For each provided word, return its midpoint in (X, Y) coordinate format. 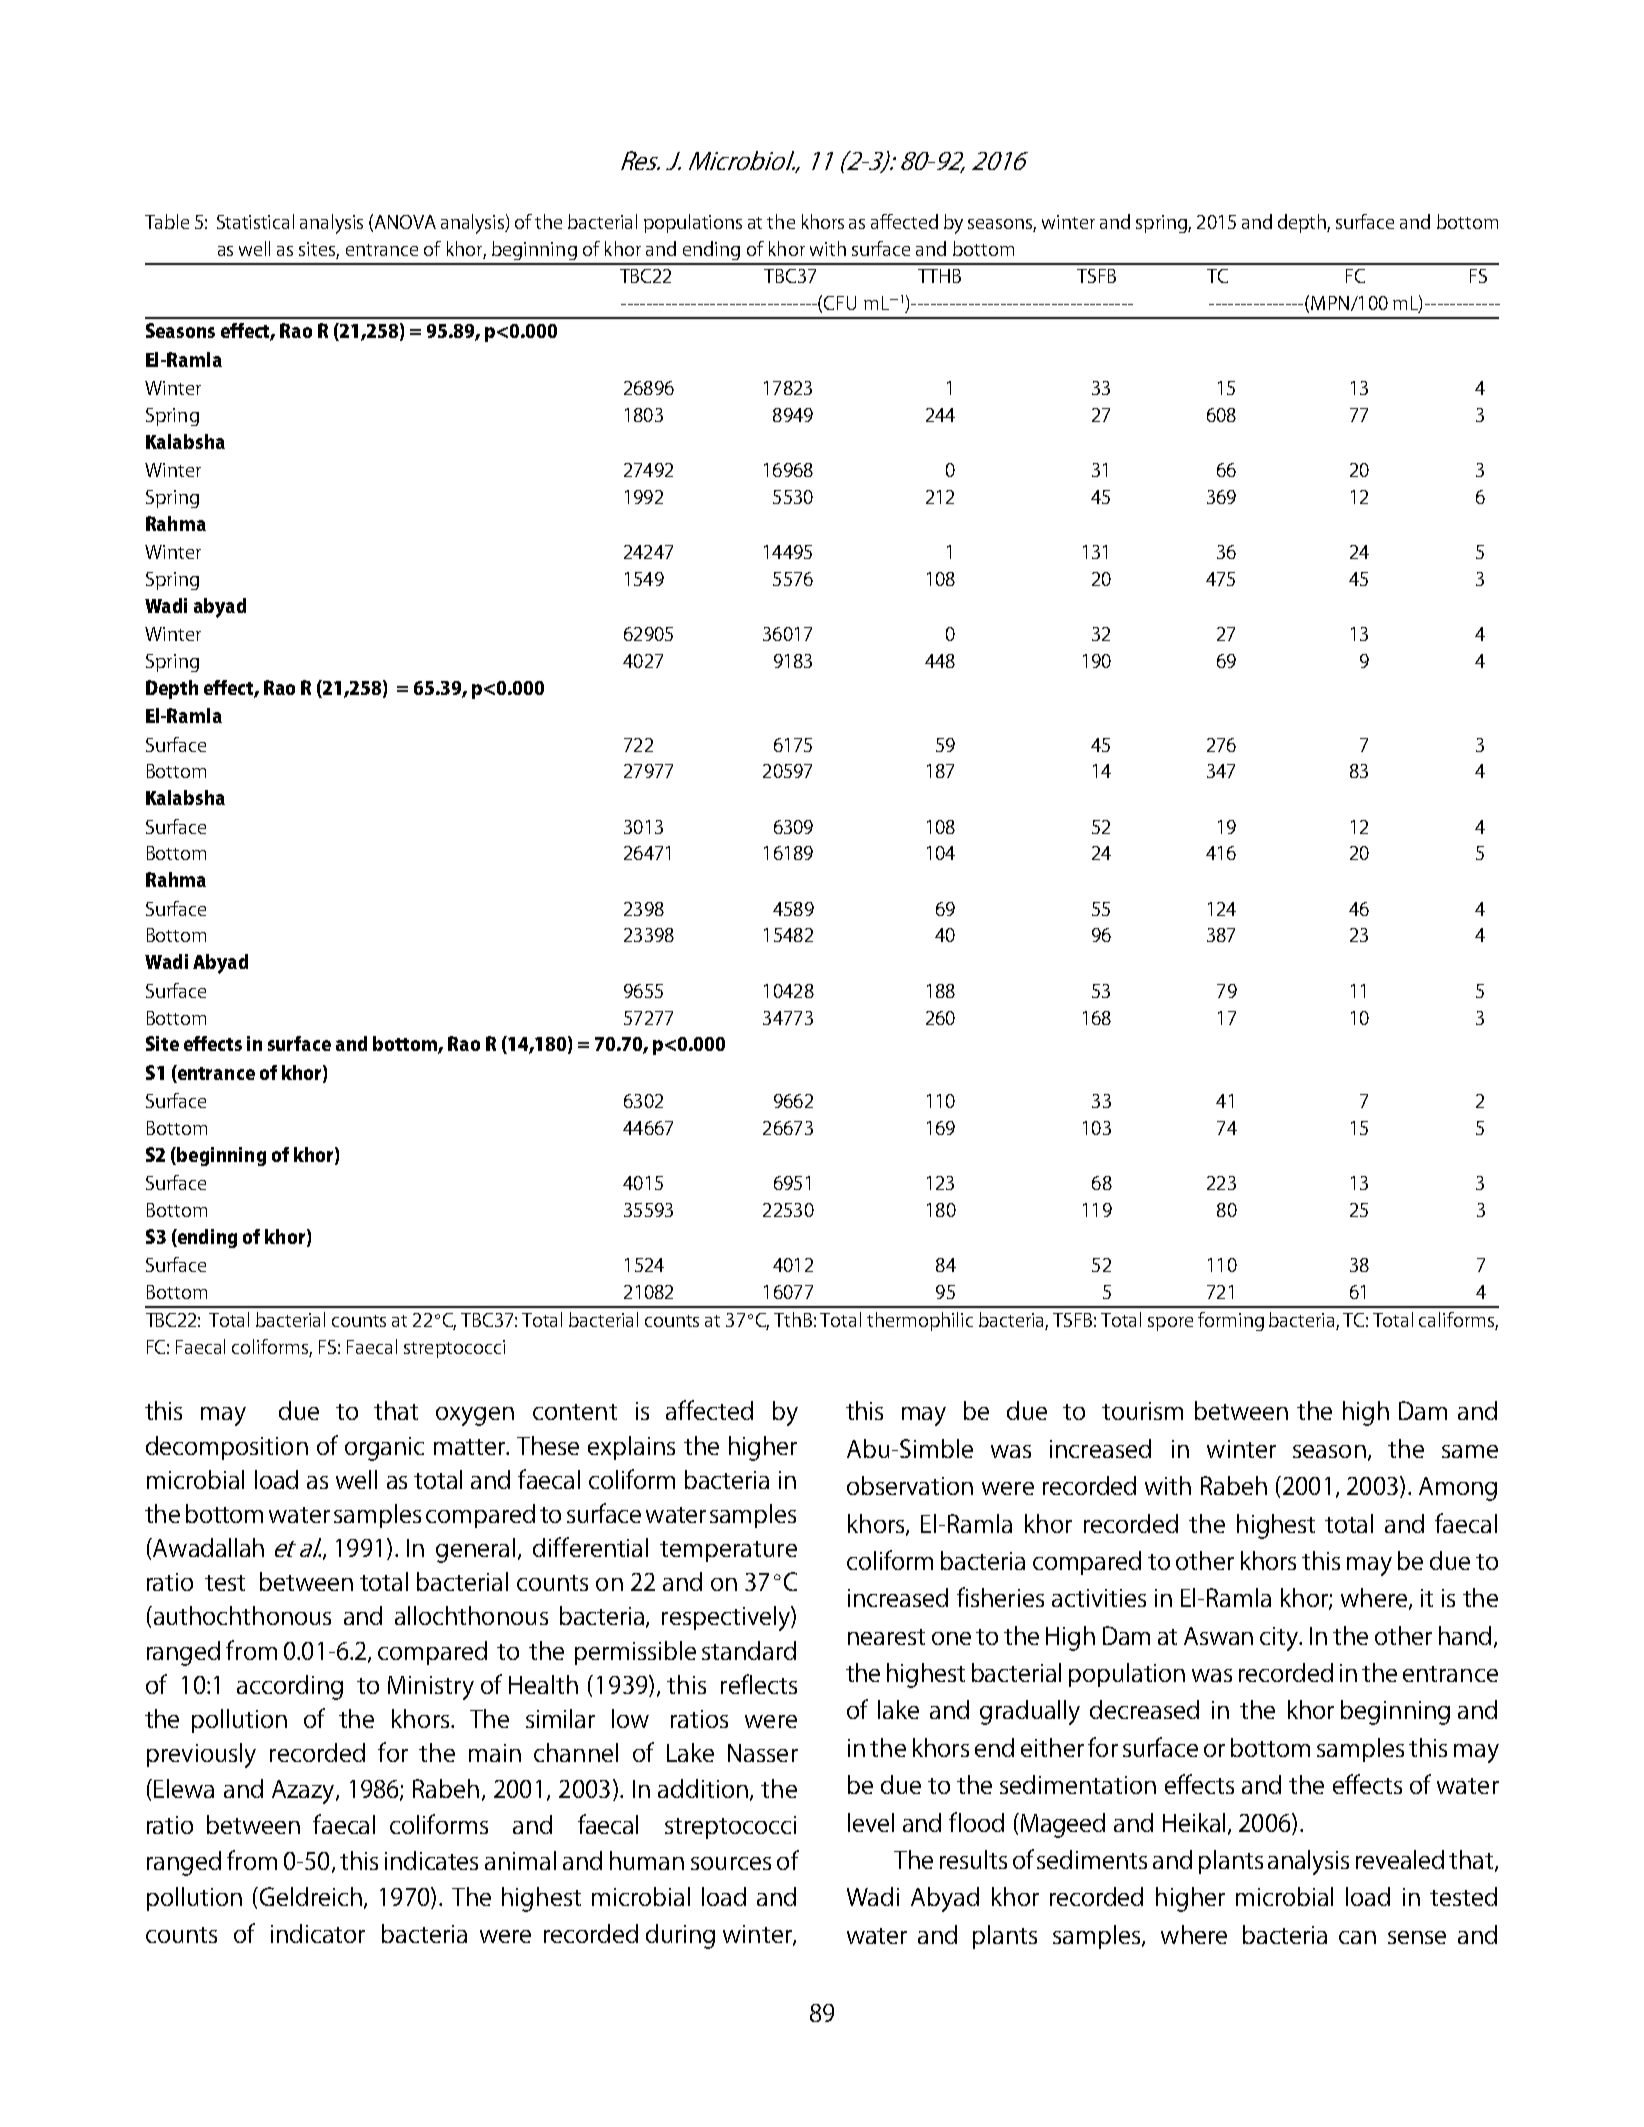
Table (167, 221)
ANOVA (405, 222)
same (1470, 1451)
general (475, 1550)
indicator (318, 1933)
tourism (1142, 1411)
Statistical (255, 221)
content (575, 1412)
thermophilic (920, 1321)
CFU (840, 303)
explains (631, 1448)
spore (1170, 1324)
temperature (728, 1551)
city (1280, 1639)
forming (1231, 1321)
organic (384, 1449)
